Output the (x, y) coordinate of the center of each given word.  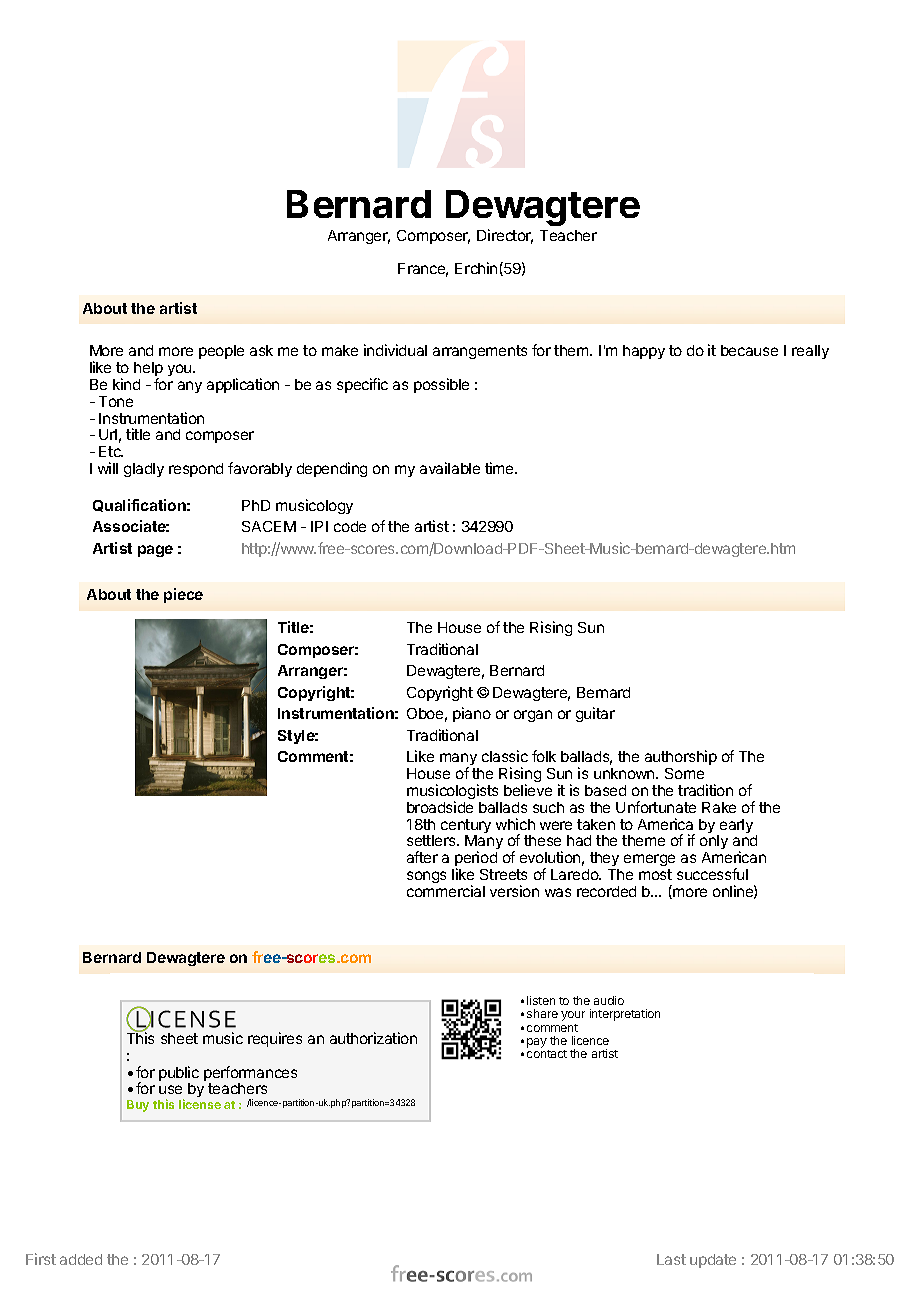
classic (505, 756)
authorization (373, 1038)
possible (441, 385)
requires (275, 1039)
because (749, 350)
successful (712, 874)
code (350, 526)
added (81, 1259)
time (500, 468)
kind (126, 384)
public (179, 1075)
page (155, 551)
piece (183, 595)
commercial (446, 891)
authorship (681, 759)
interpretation (625, 1015)
